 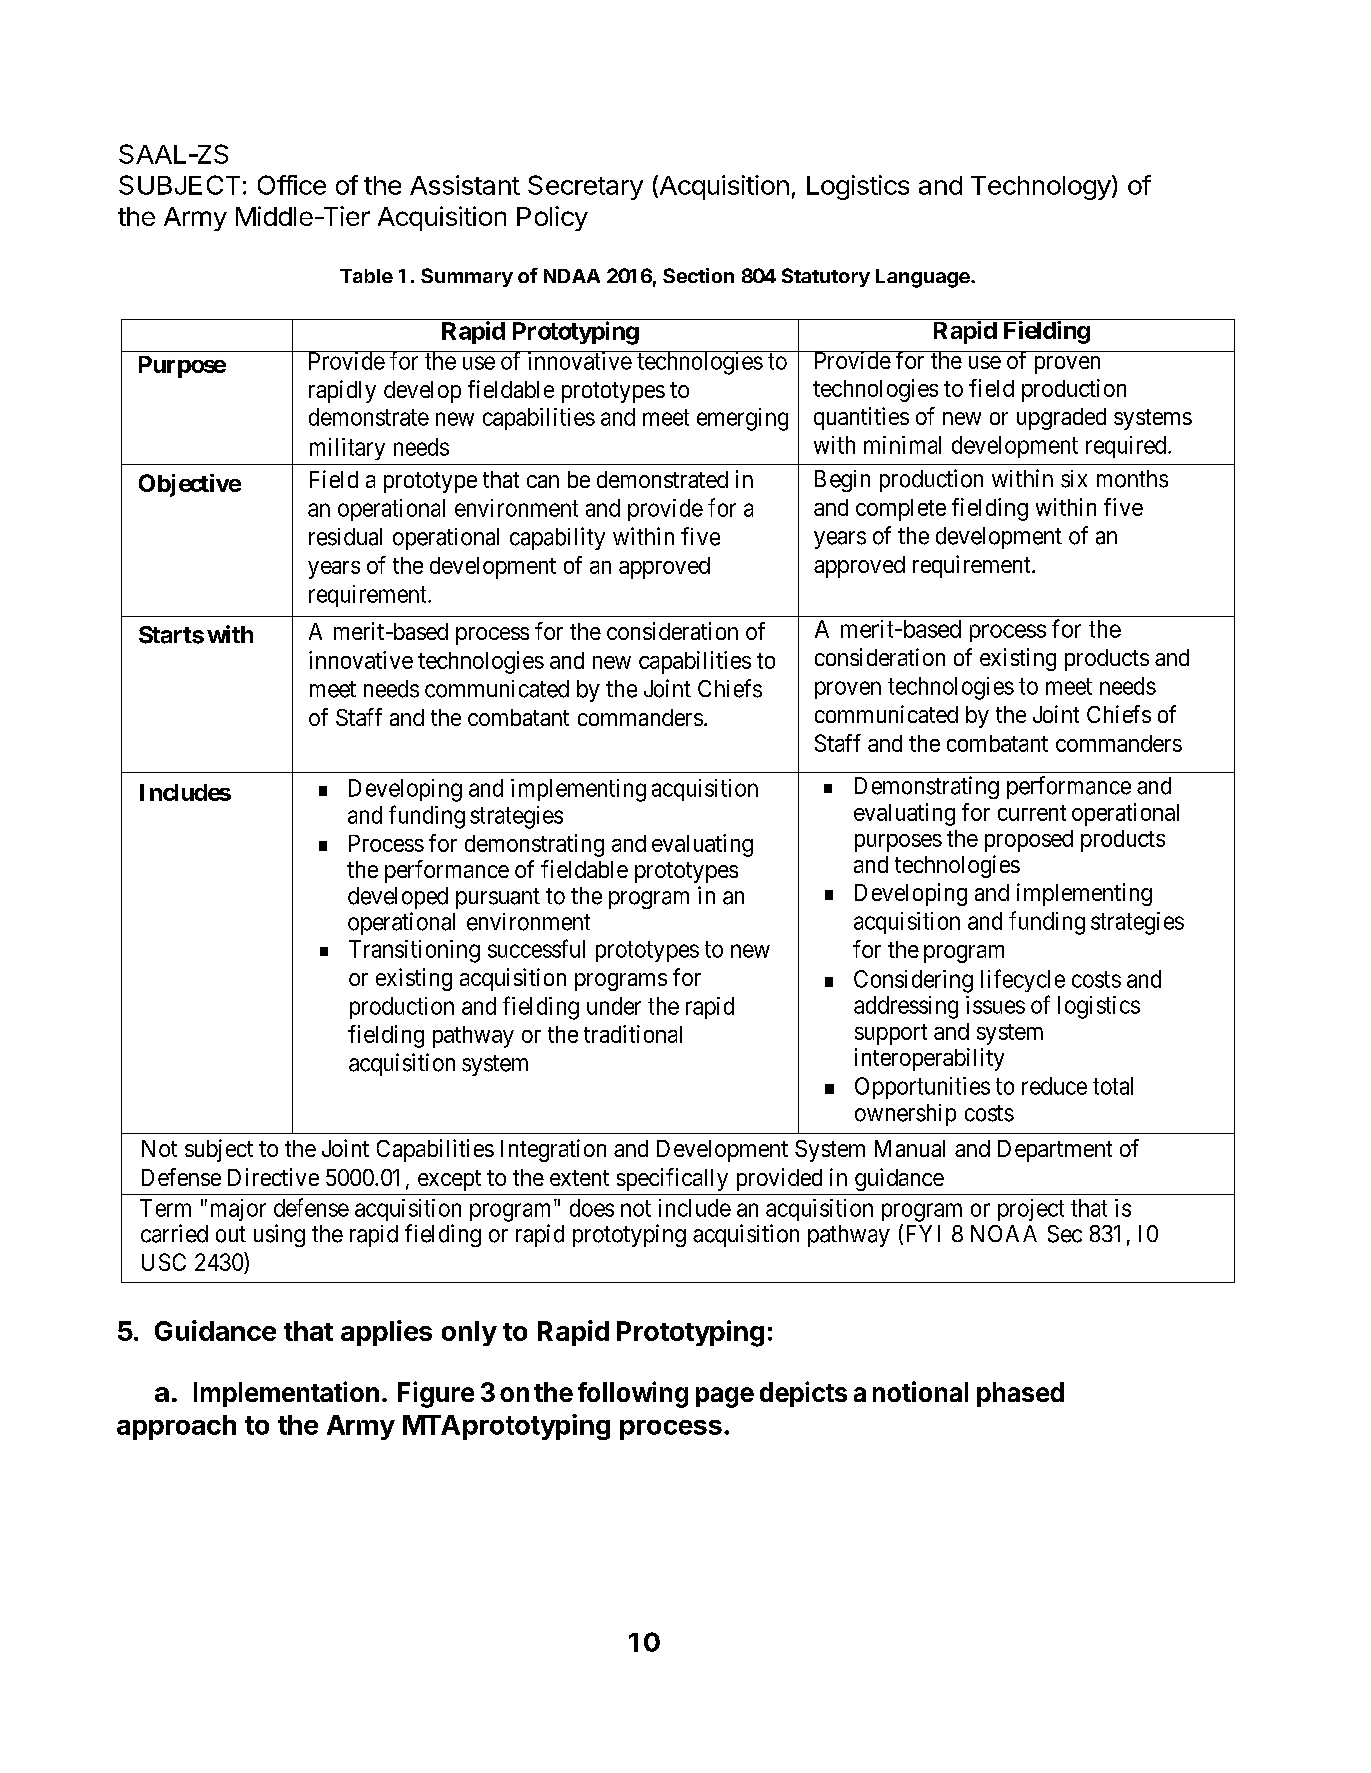 What do you see at coordinates (498, 898) in the document?
I see `pursuant` at bounding box center [498, 898].
